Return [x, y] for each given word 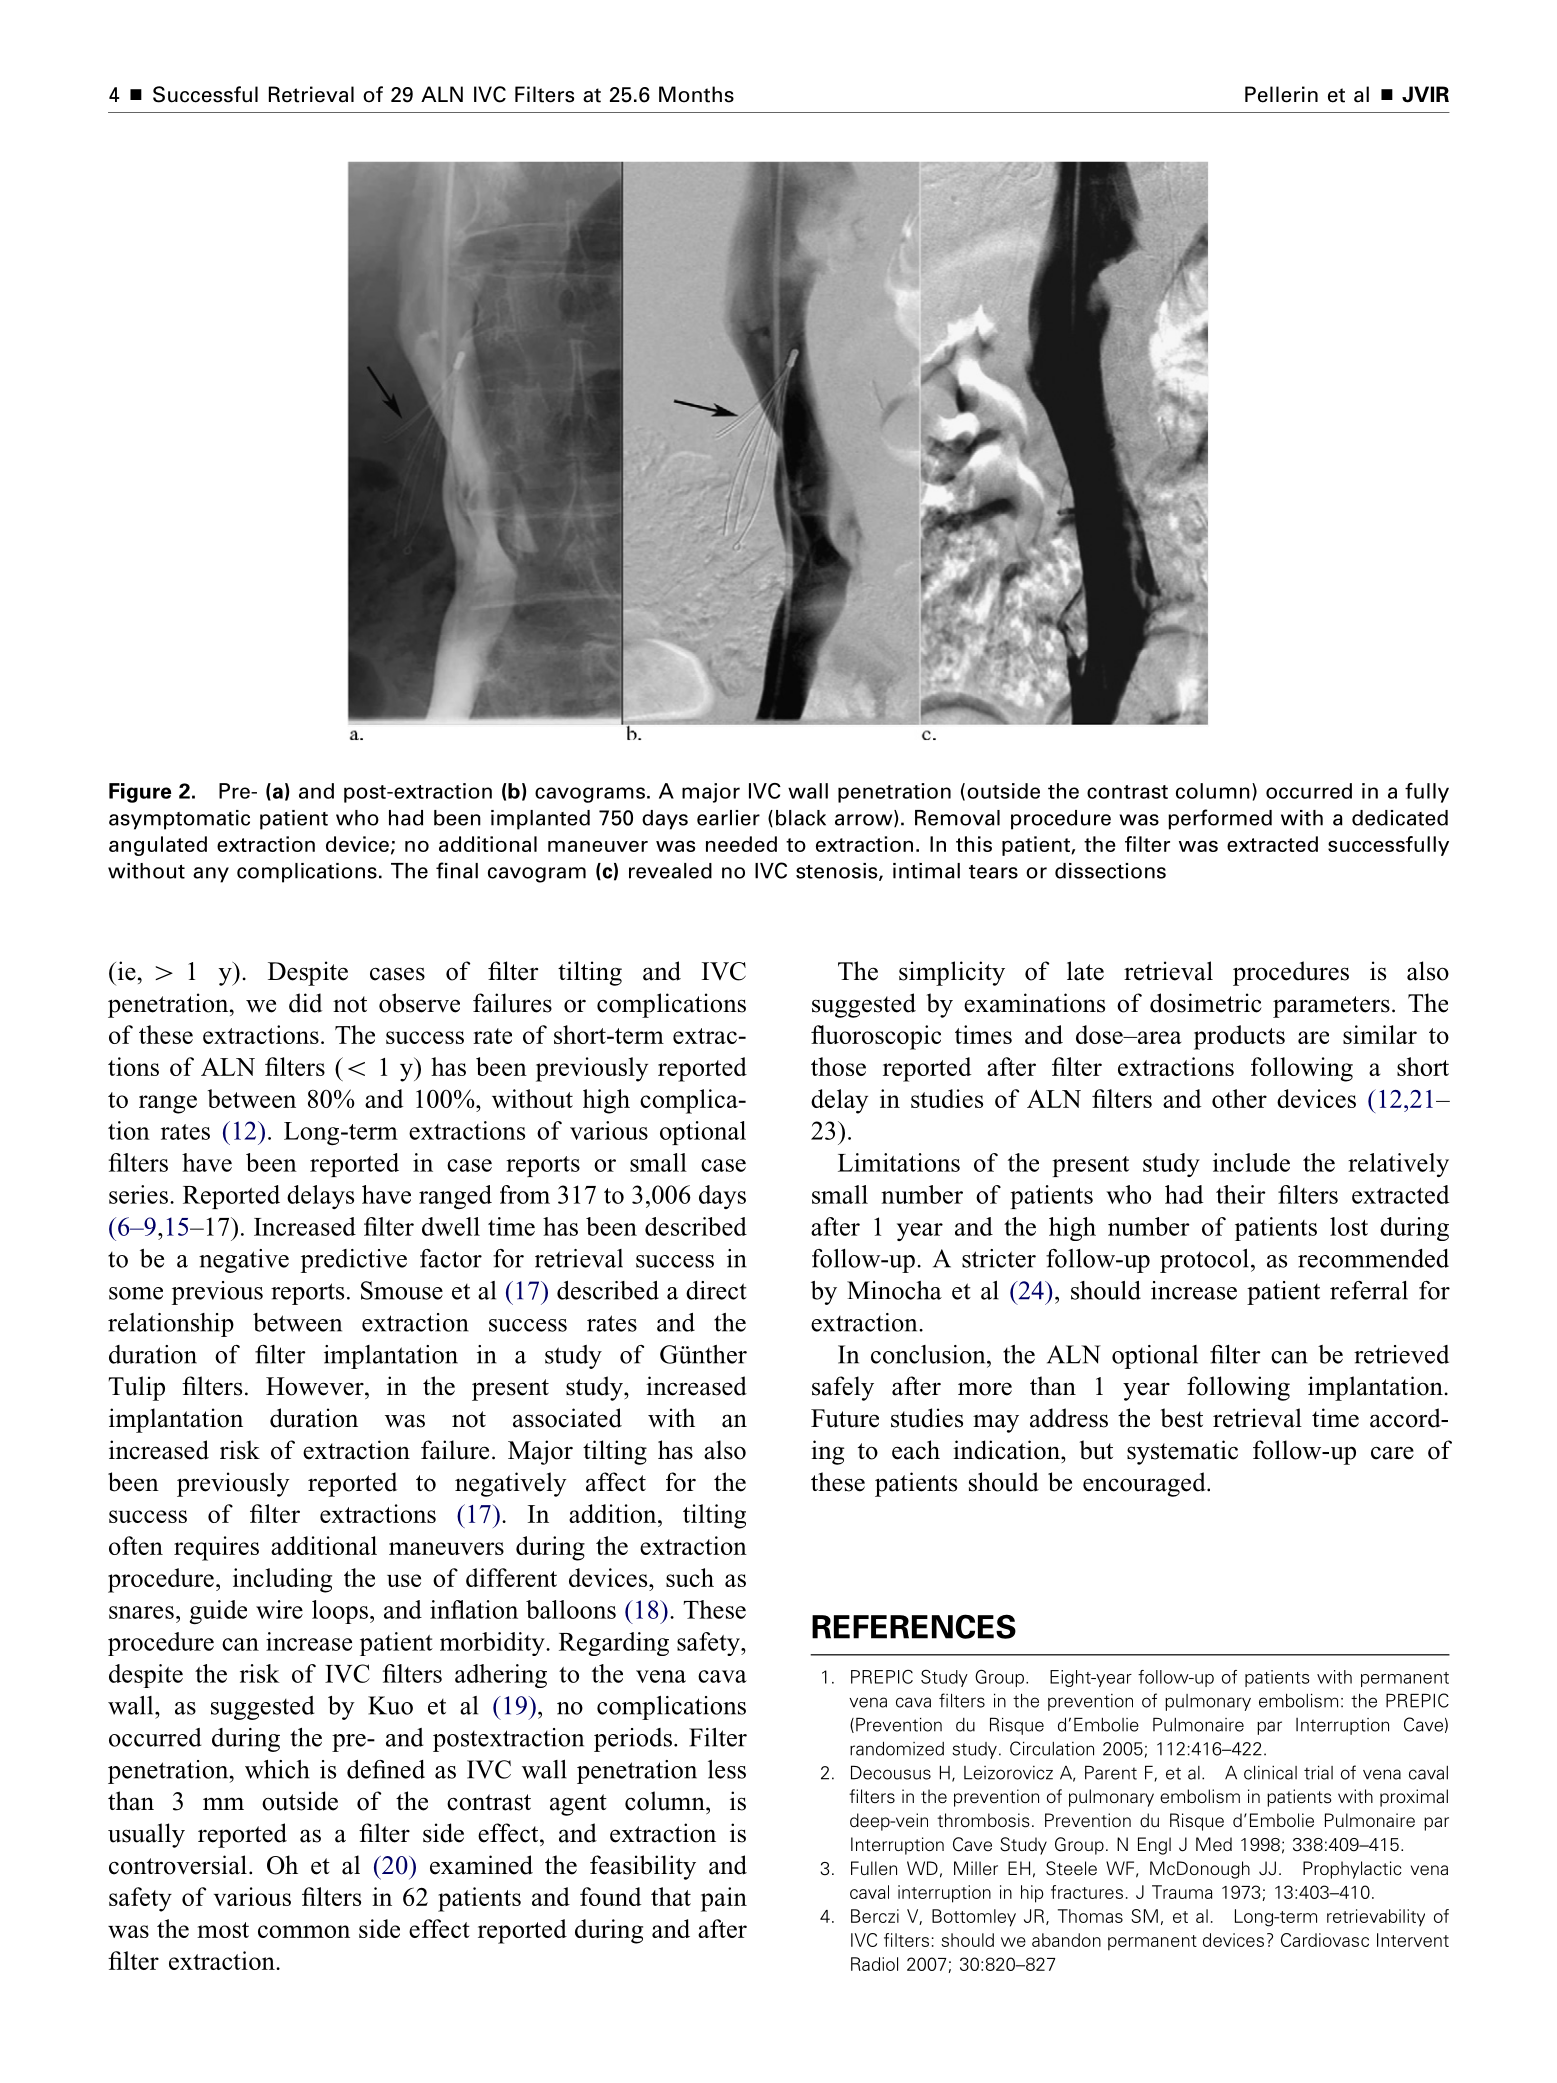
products [1239, 1037]
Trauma [1182, 1892]
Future [845, 1418]
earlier [728, 818]
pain [724, 1899]
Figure [140, 793]
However [316, 1386]
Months [696, 94]
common [304, 1931]
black [801, 818]
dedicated [1400, 818]
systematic [1182, 1452]
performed [1220, 819]
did [305, 1003]
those [838, 1066]
